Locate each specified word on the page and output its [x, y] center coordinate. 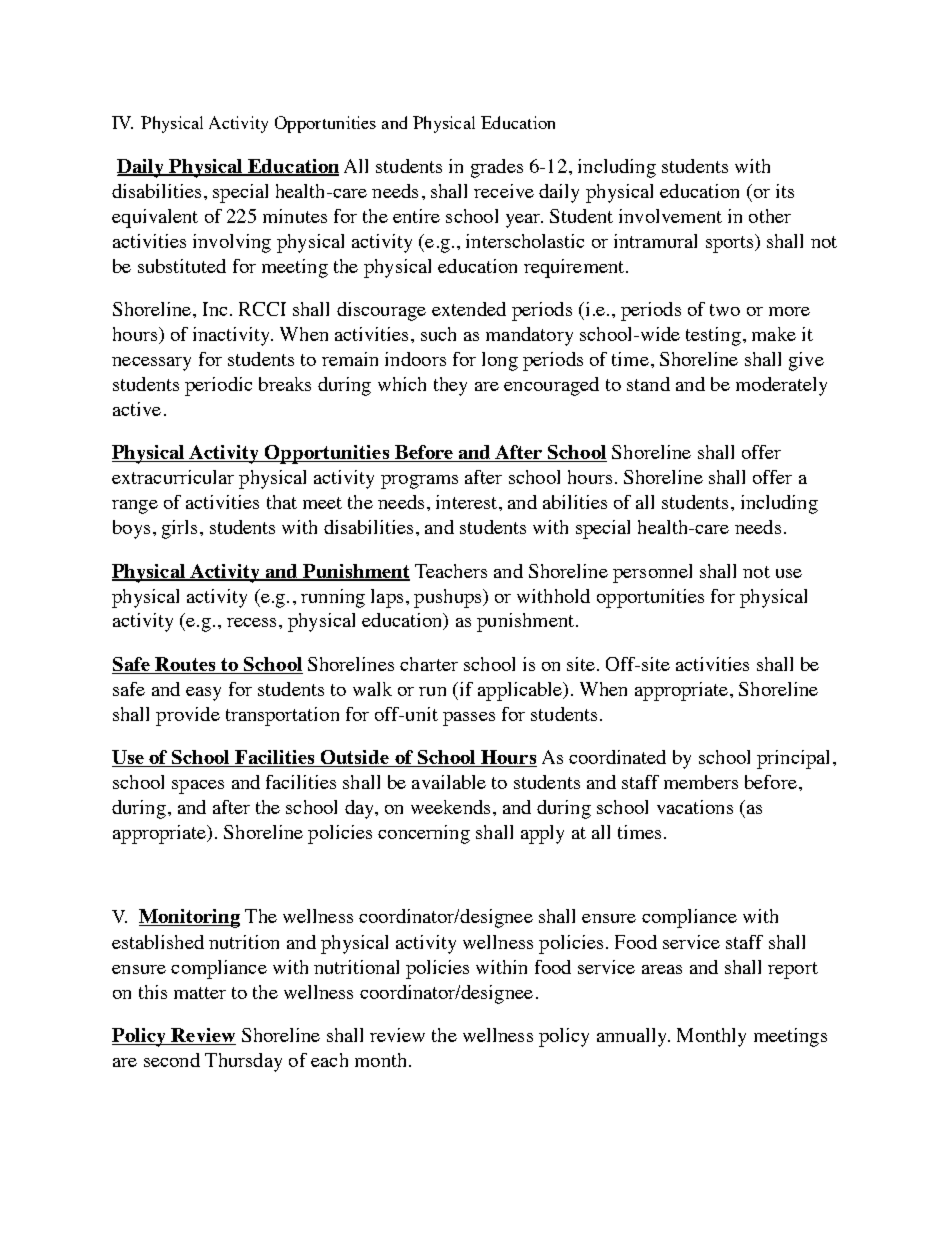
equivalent [155, 218]
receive [504, 191]
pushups [449, 598]
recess [251, 622]
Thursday [243, 1062]
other [770, 216]
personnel [652, 573]
